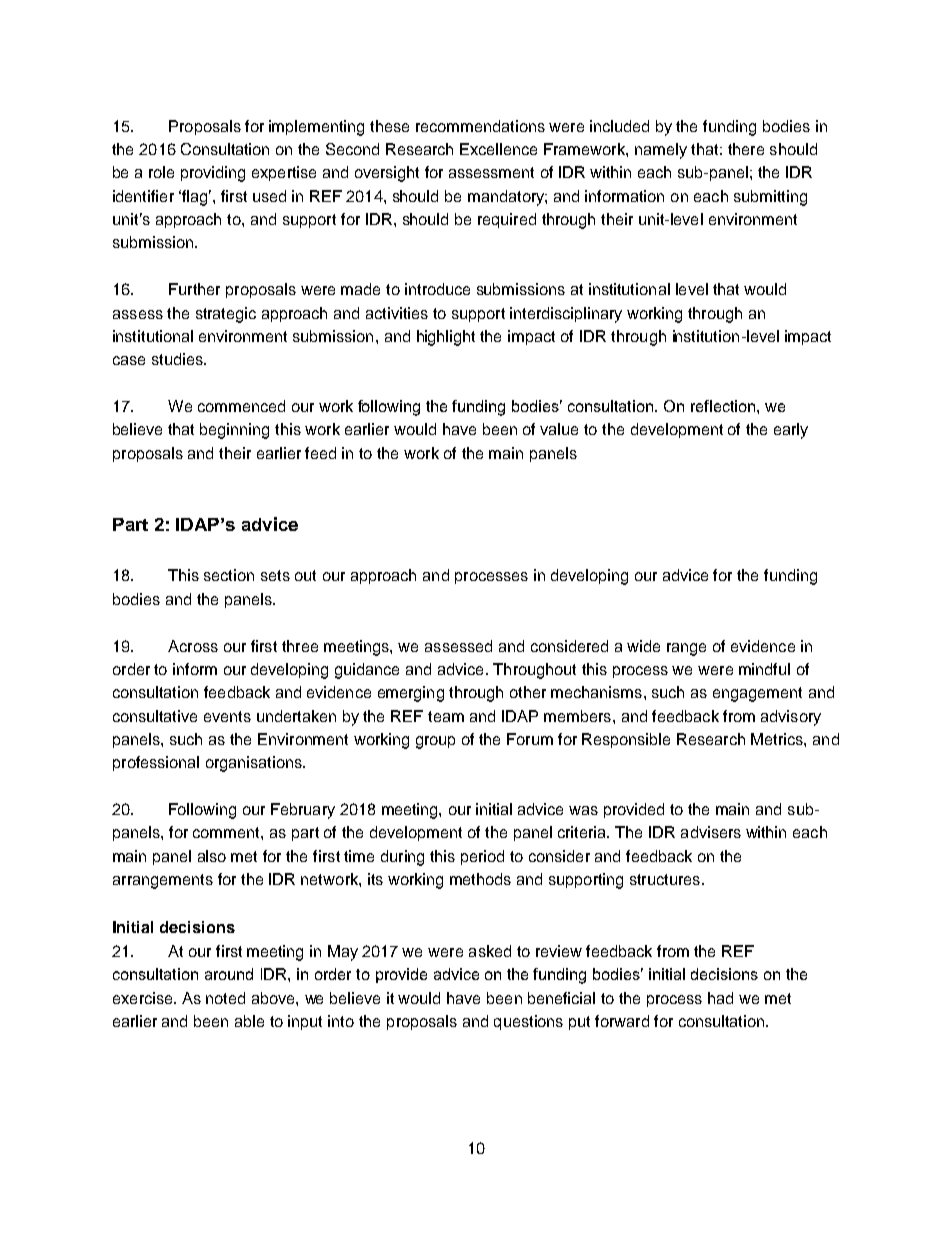 The height and width of the page is (1233, 952). Describe the element at coordinates (746, 149) in the page. I see `there` at that location.
